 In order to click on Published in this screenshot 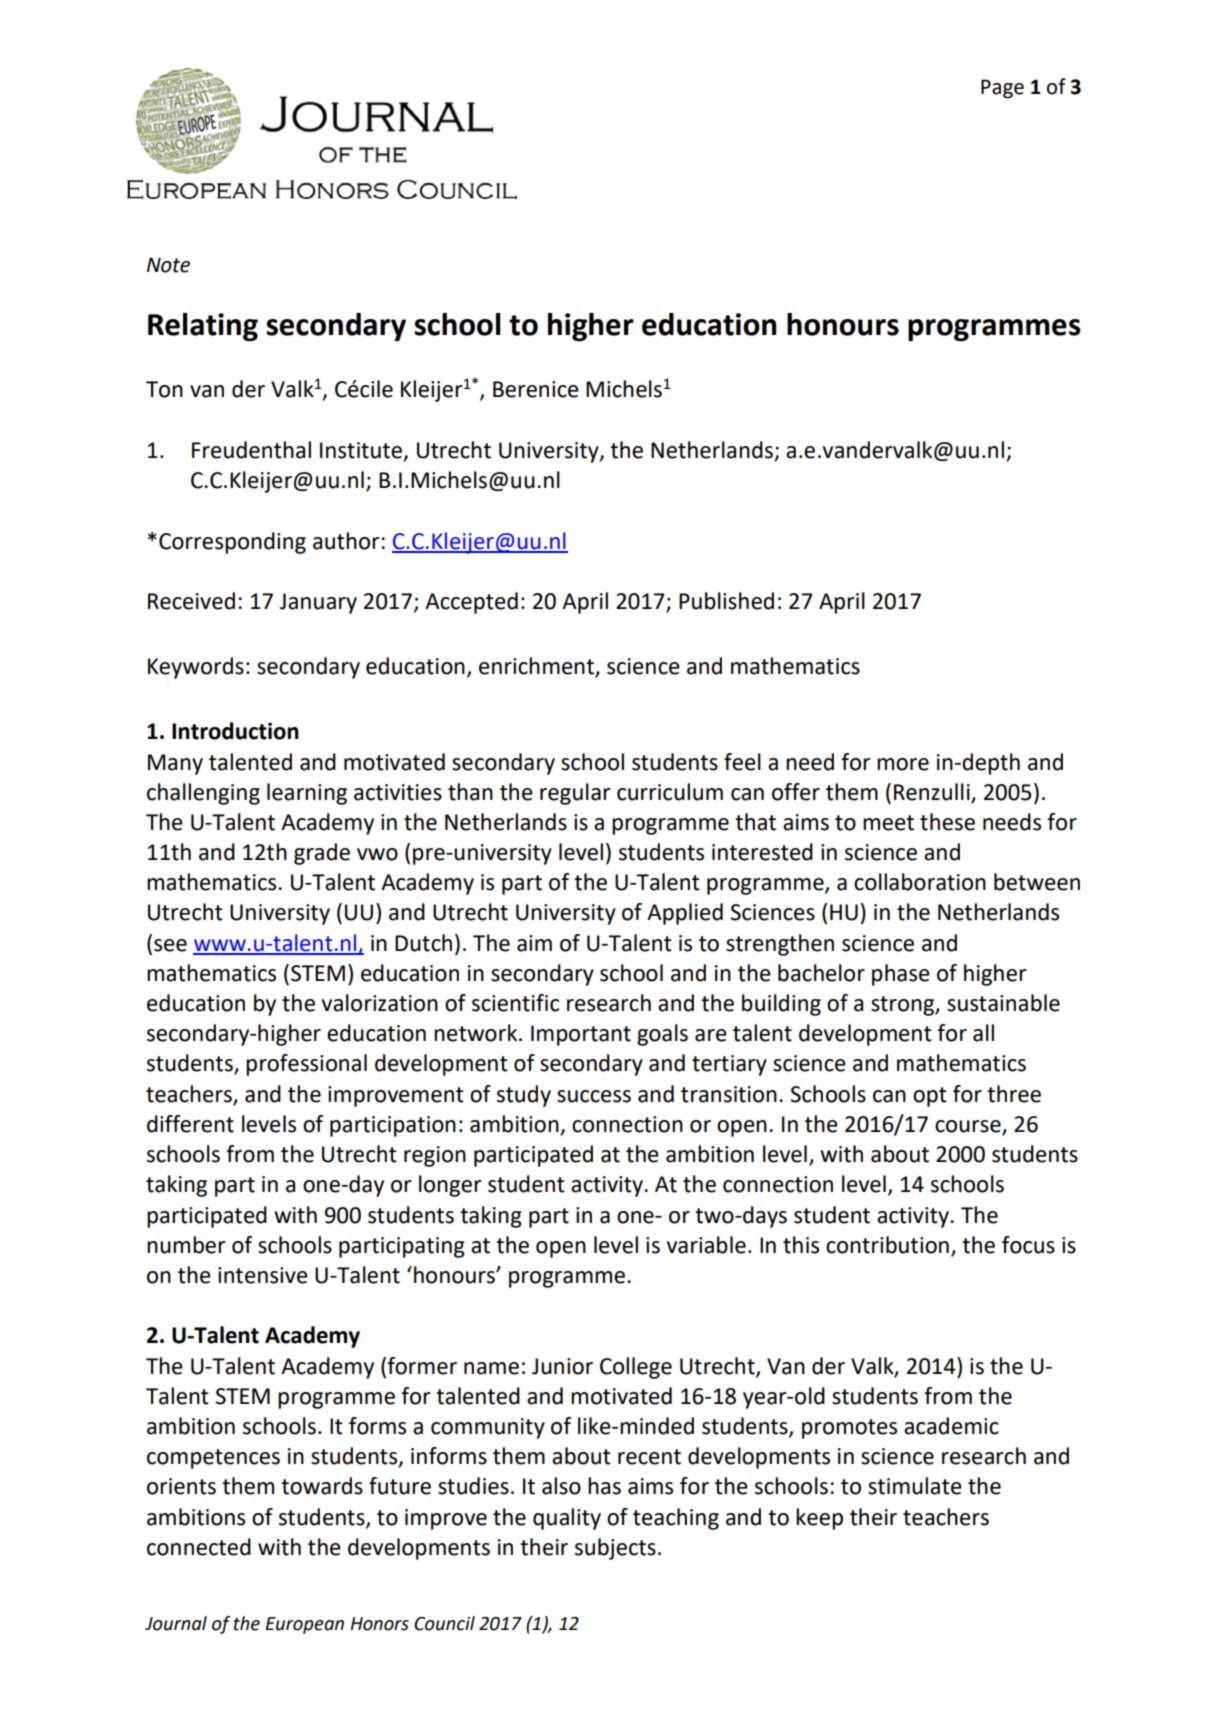, I will do `click(726, 601)`.
